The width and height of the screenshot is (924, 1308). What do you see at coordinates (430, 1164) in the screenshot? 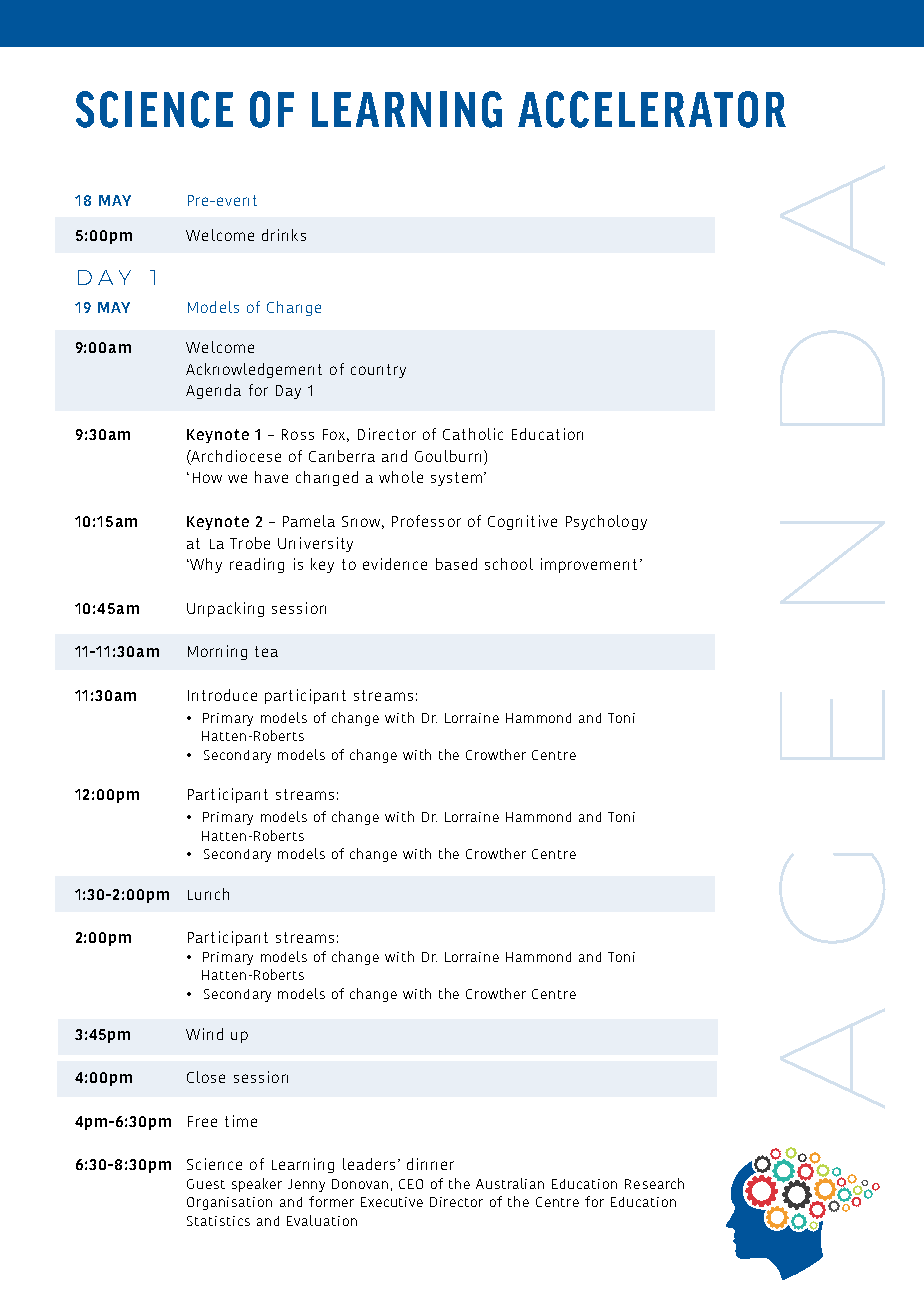
I see `dinner` at bounding box center [430, 1164].
